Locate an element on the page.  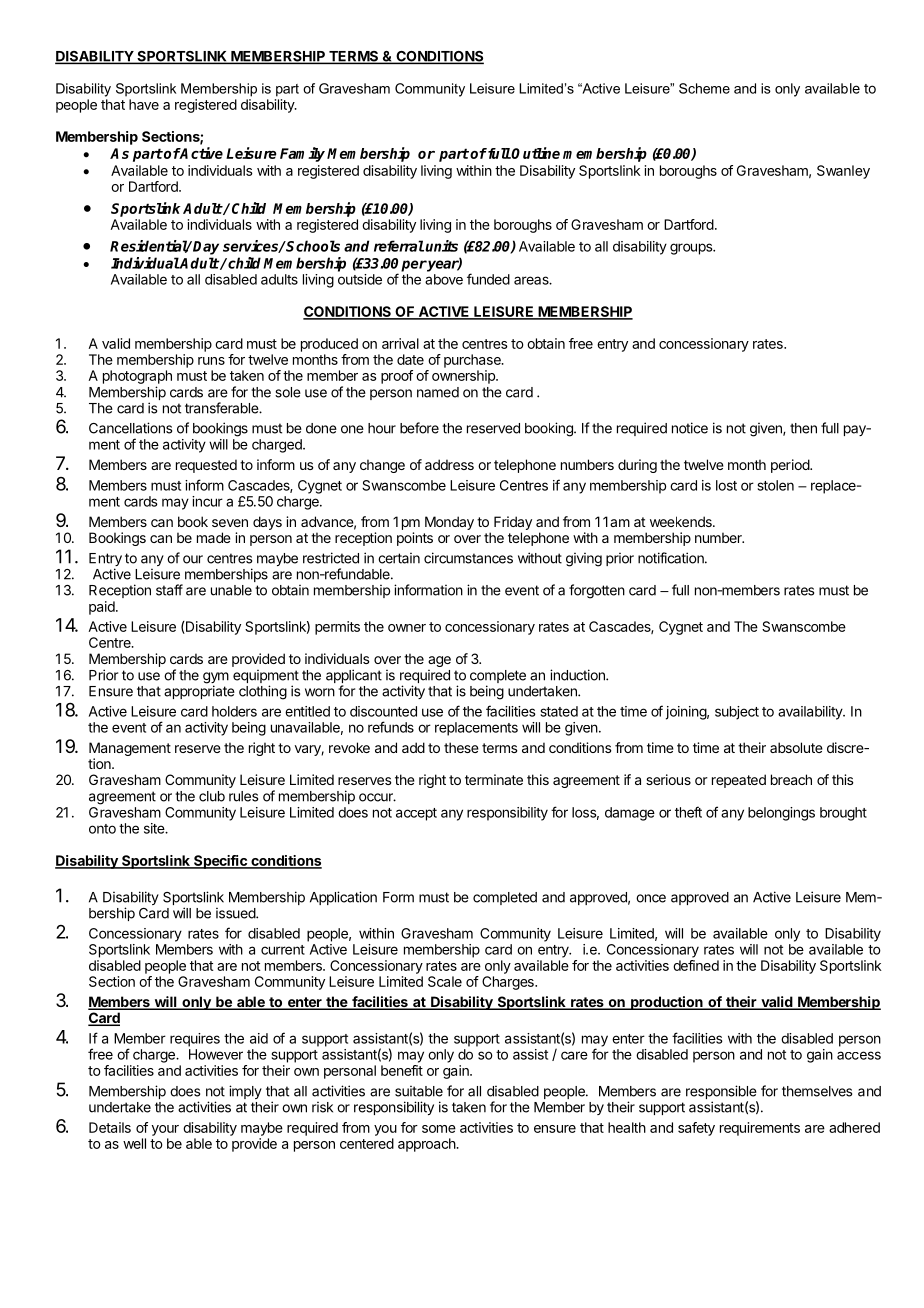
staff is located at coordinates (169, 590).
